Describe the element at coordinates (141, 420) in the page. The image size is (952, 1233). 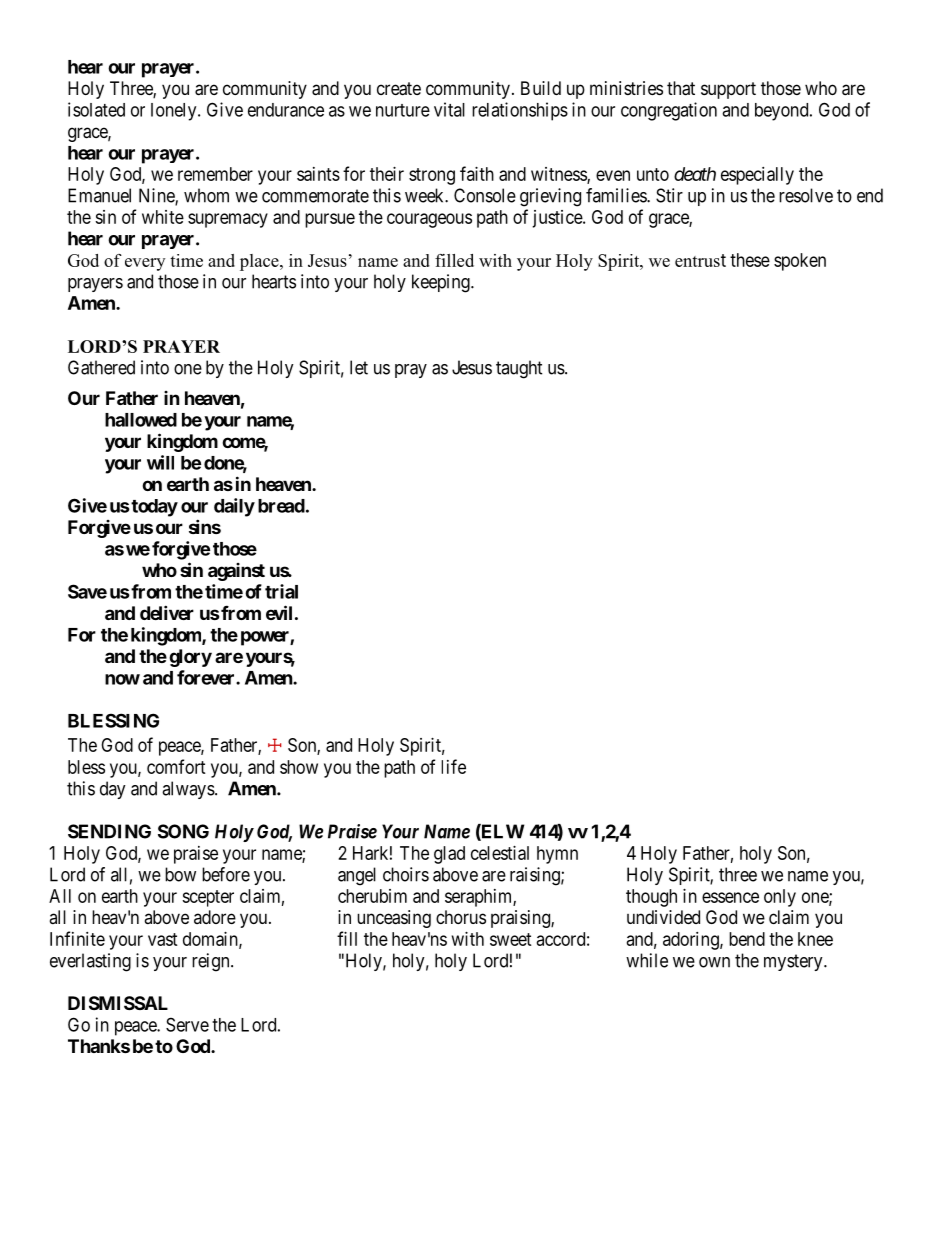
I see `hallowed` at that location.
